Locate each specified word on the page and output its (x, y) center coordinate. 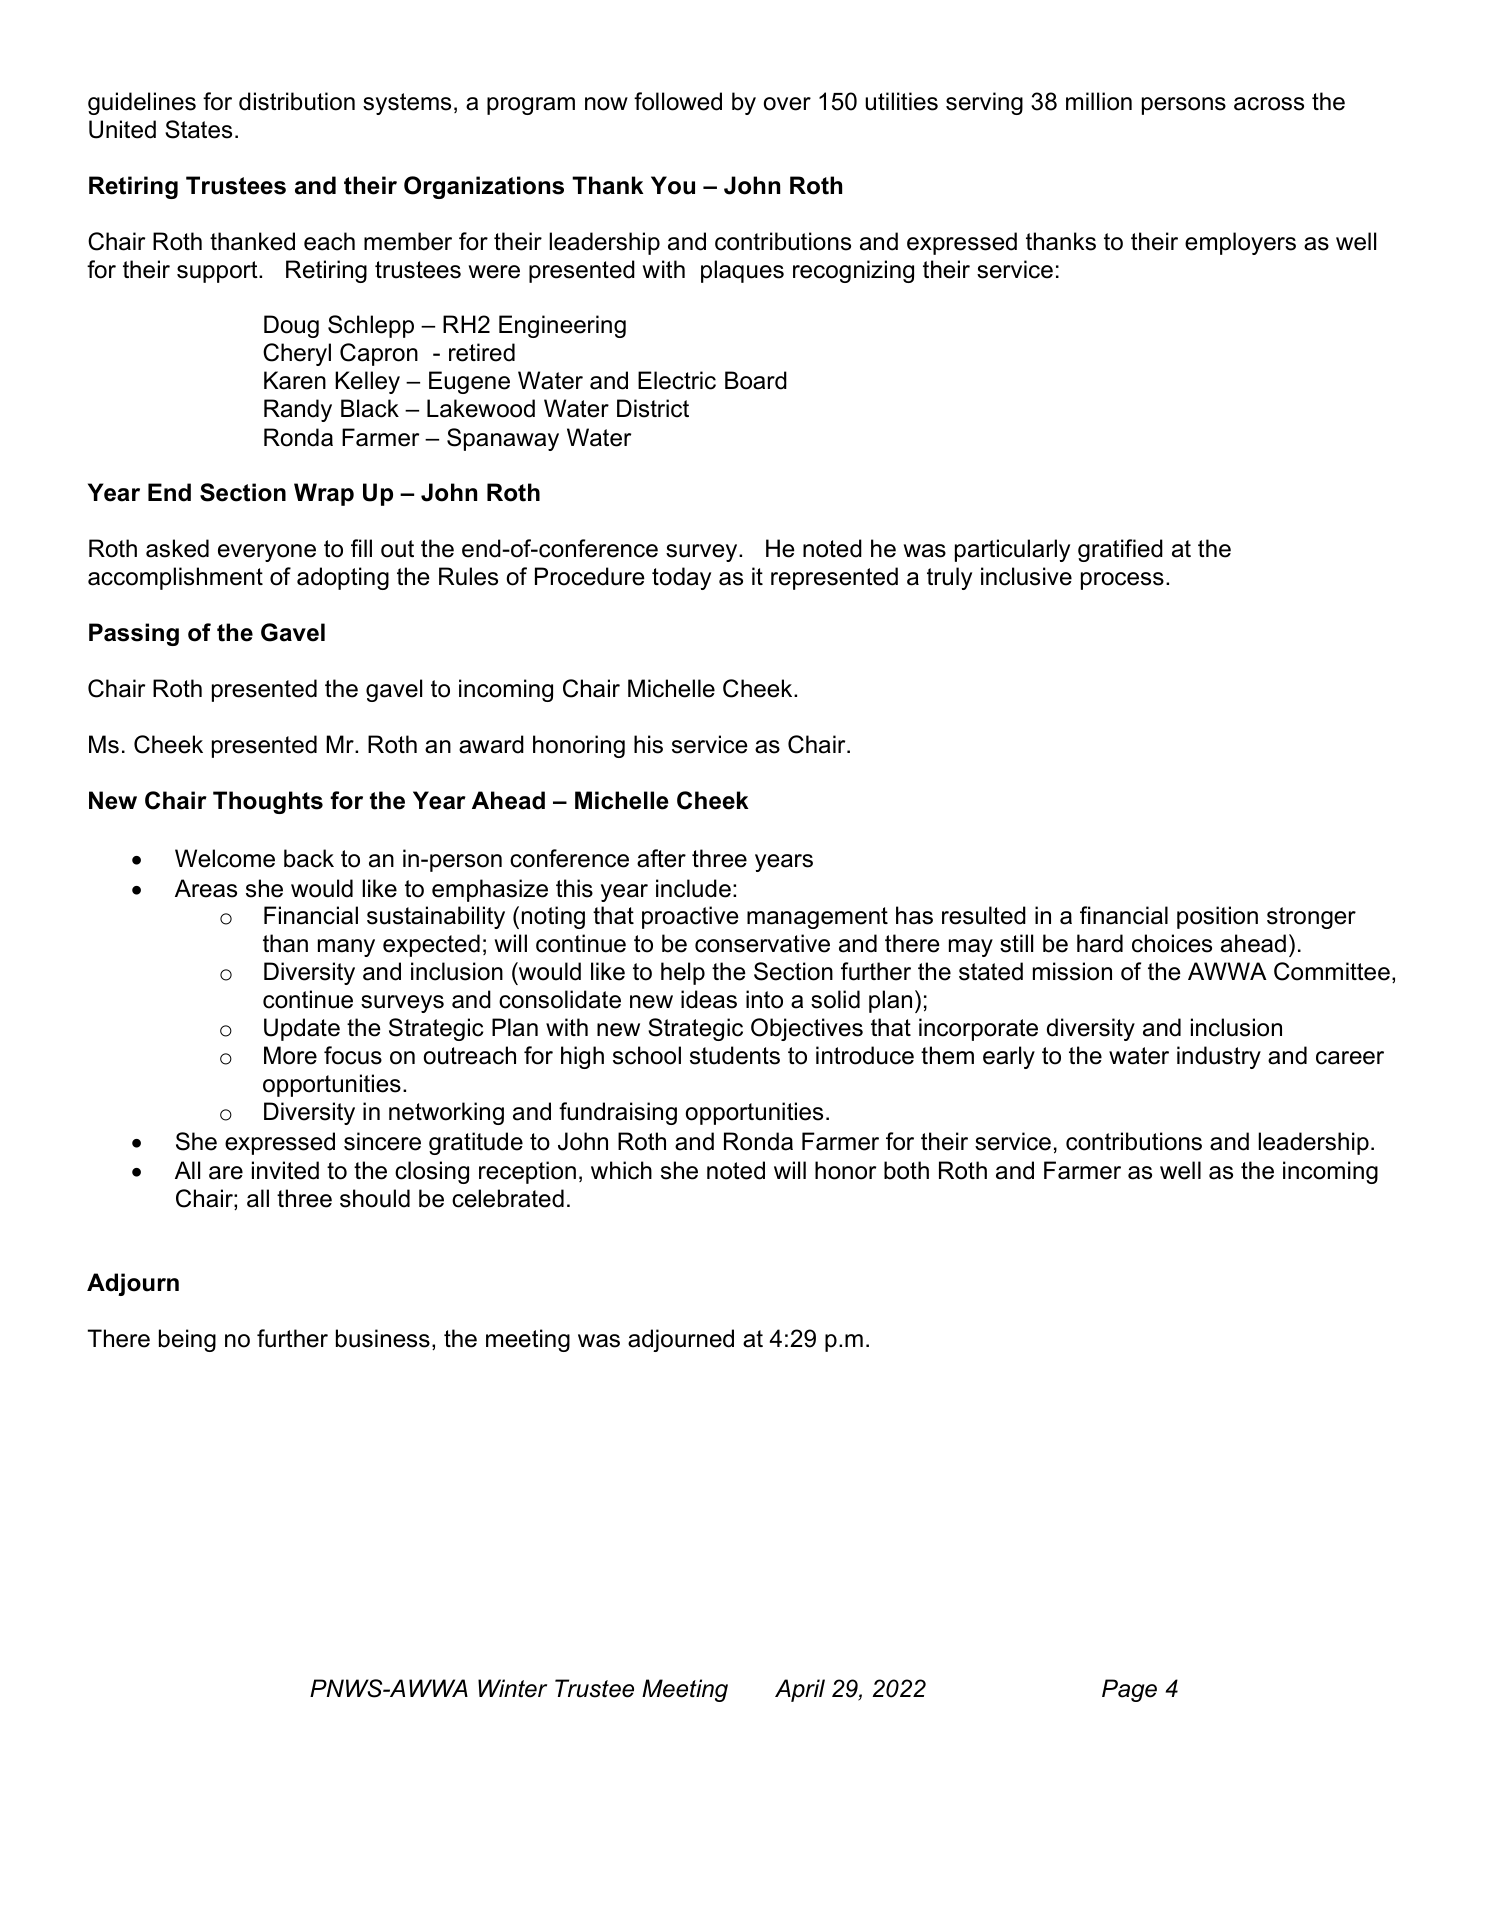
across (1269, 104)
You (673, 185)
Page (1129, 1690)
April (800, 1690)
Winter (512, 1688)
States (198, 129)
